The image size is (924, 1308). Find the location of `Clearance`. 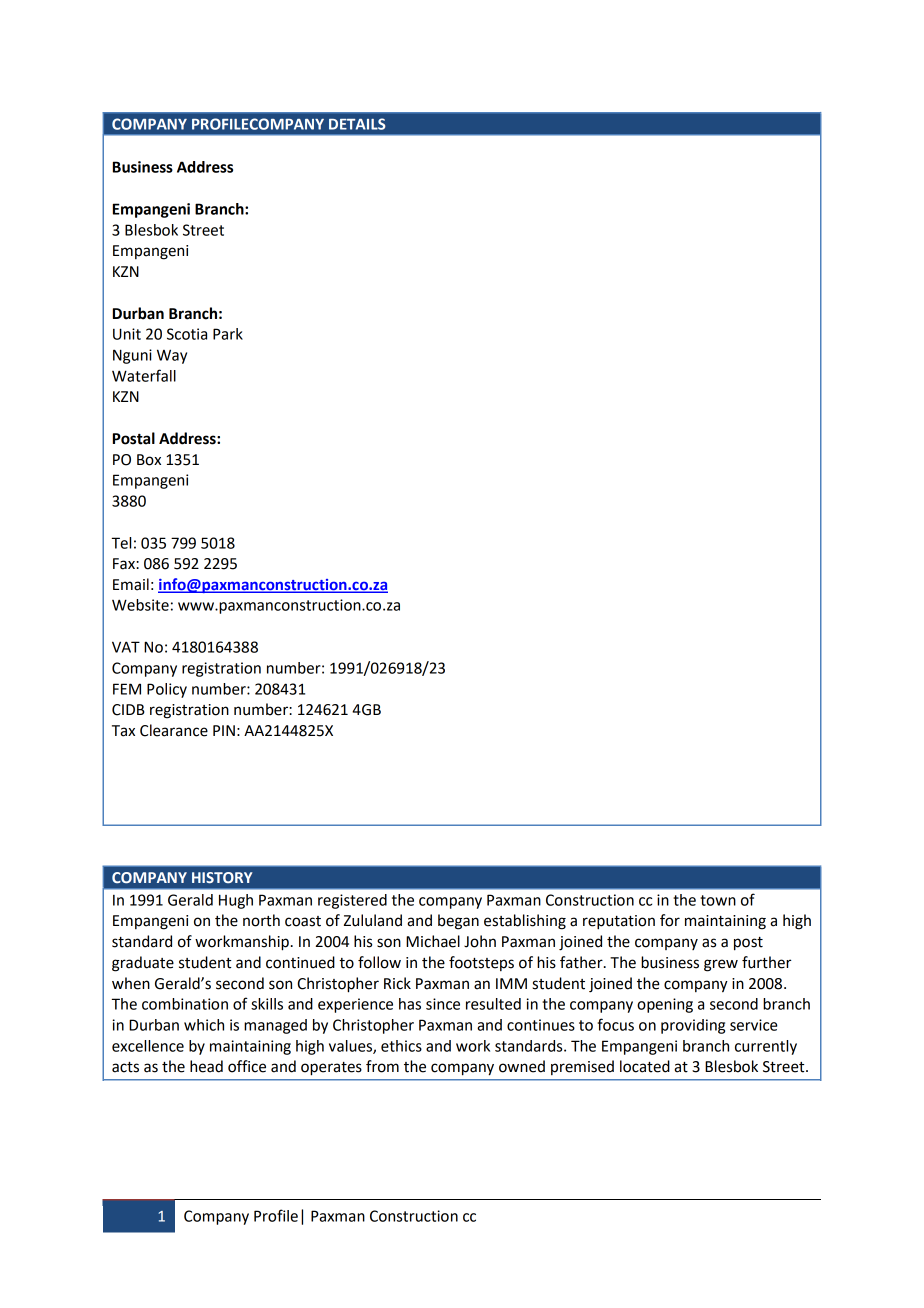

Clearance is located at coordinates (174, 730).
